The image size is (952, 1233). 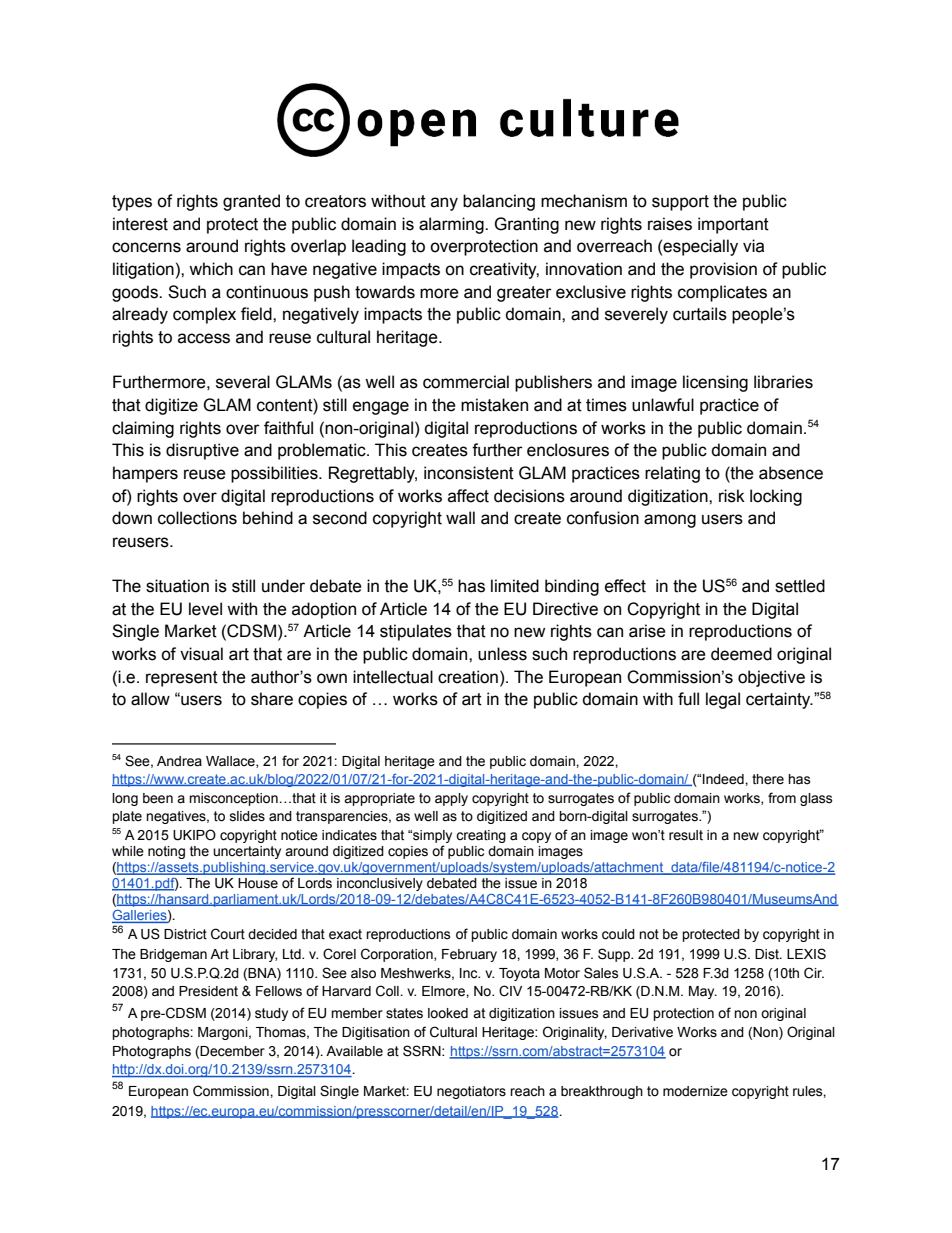 I want to click on important, so click(x=733, y=225).
